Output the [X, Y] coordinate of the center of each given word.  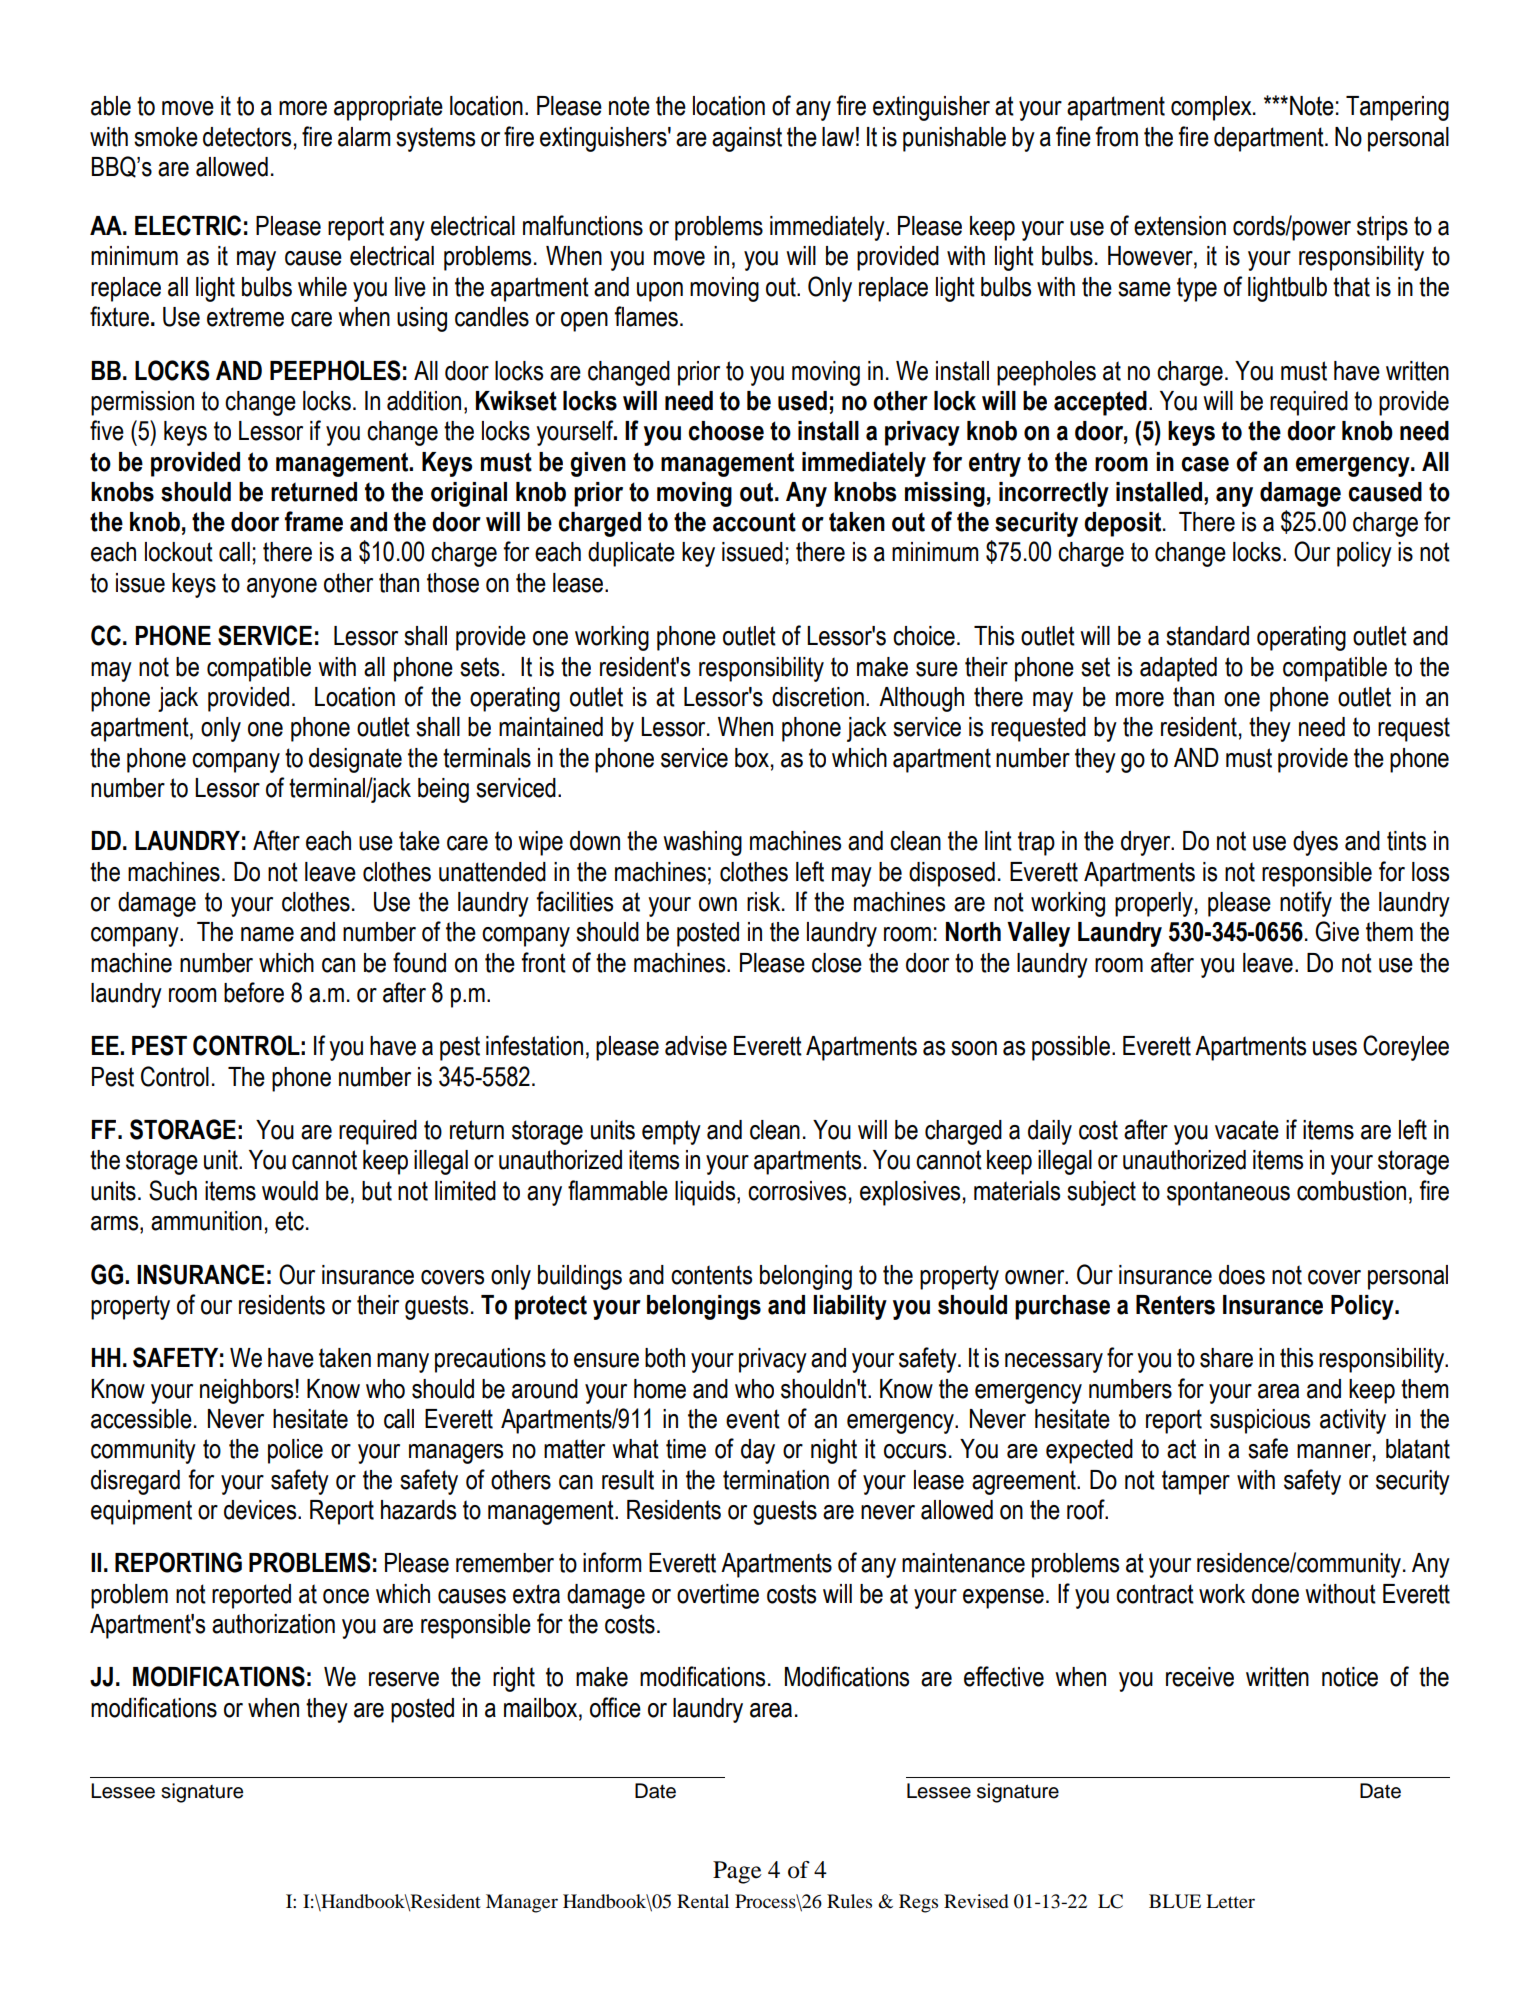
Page [737, 1872]
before [254, 992]
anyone [282, 588]
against [747, 139]
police [295, 1451]
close [837, 963]
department [1270, 139]
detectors [247, 137]
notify [1306, 904]
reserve [404, 1679]
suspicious [1260, 1421]
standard [1207, 636]
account [754, 522]
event [753, 1419]
